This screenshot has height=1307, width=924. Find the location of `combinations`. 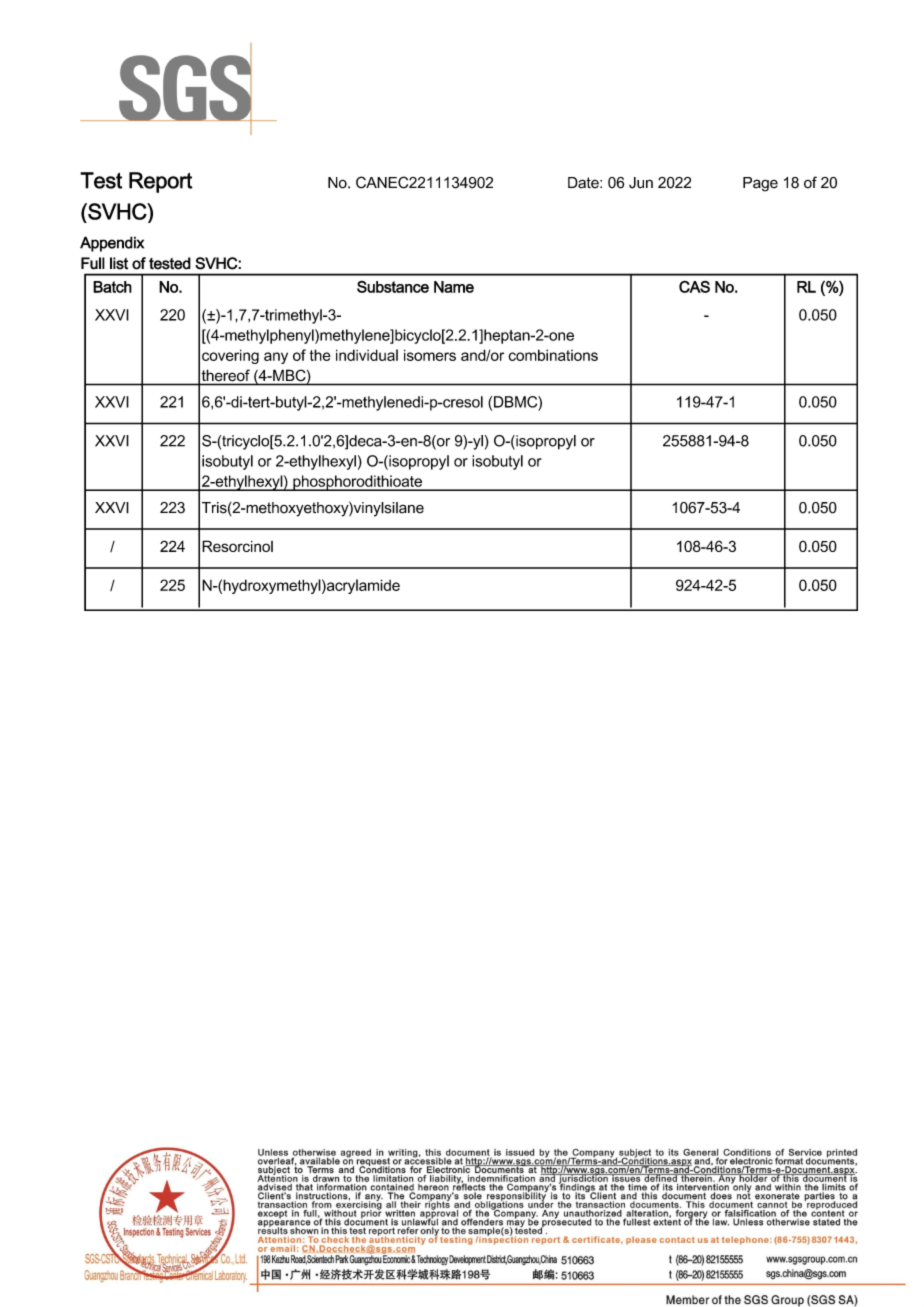

combinations is located at coordinates (553, 355).
